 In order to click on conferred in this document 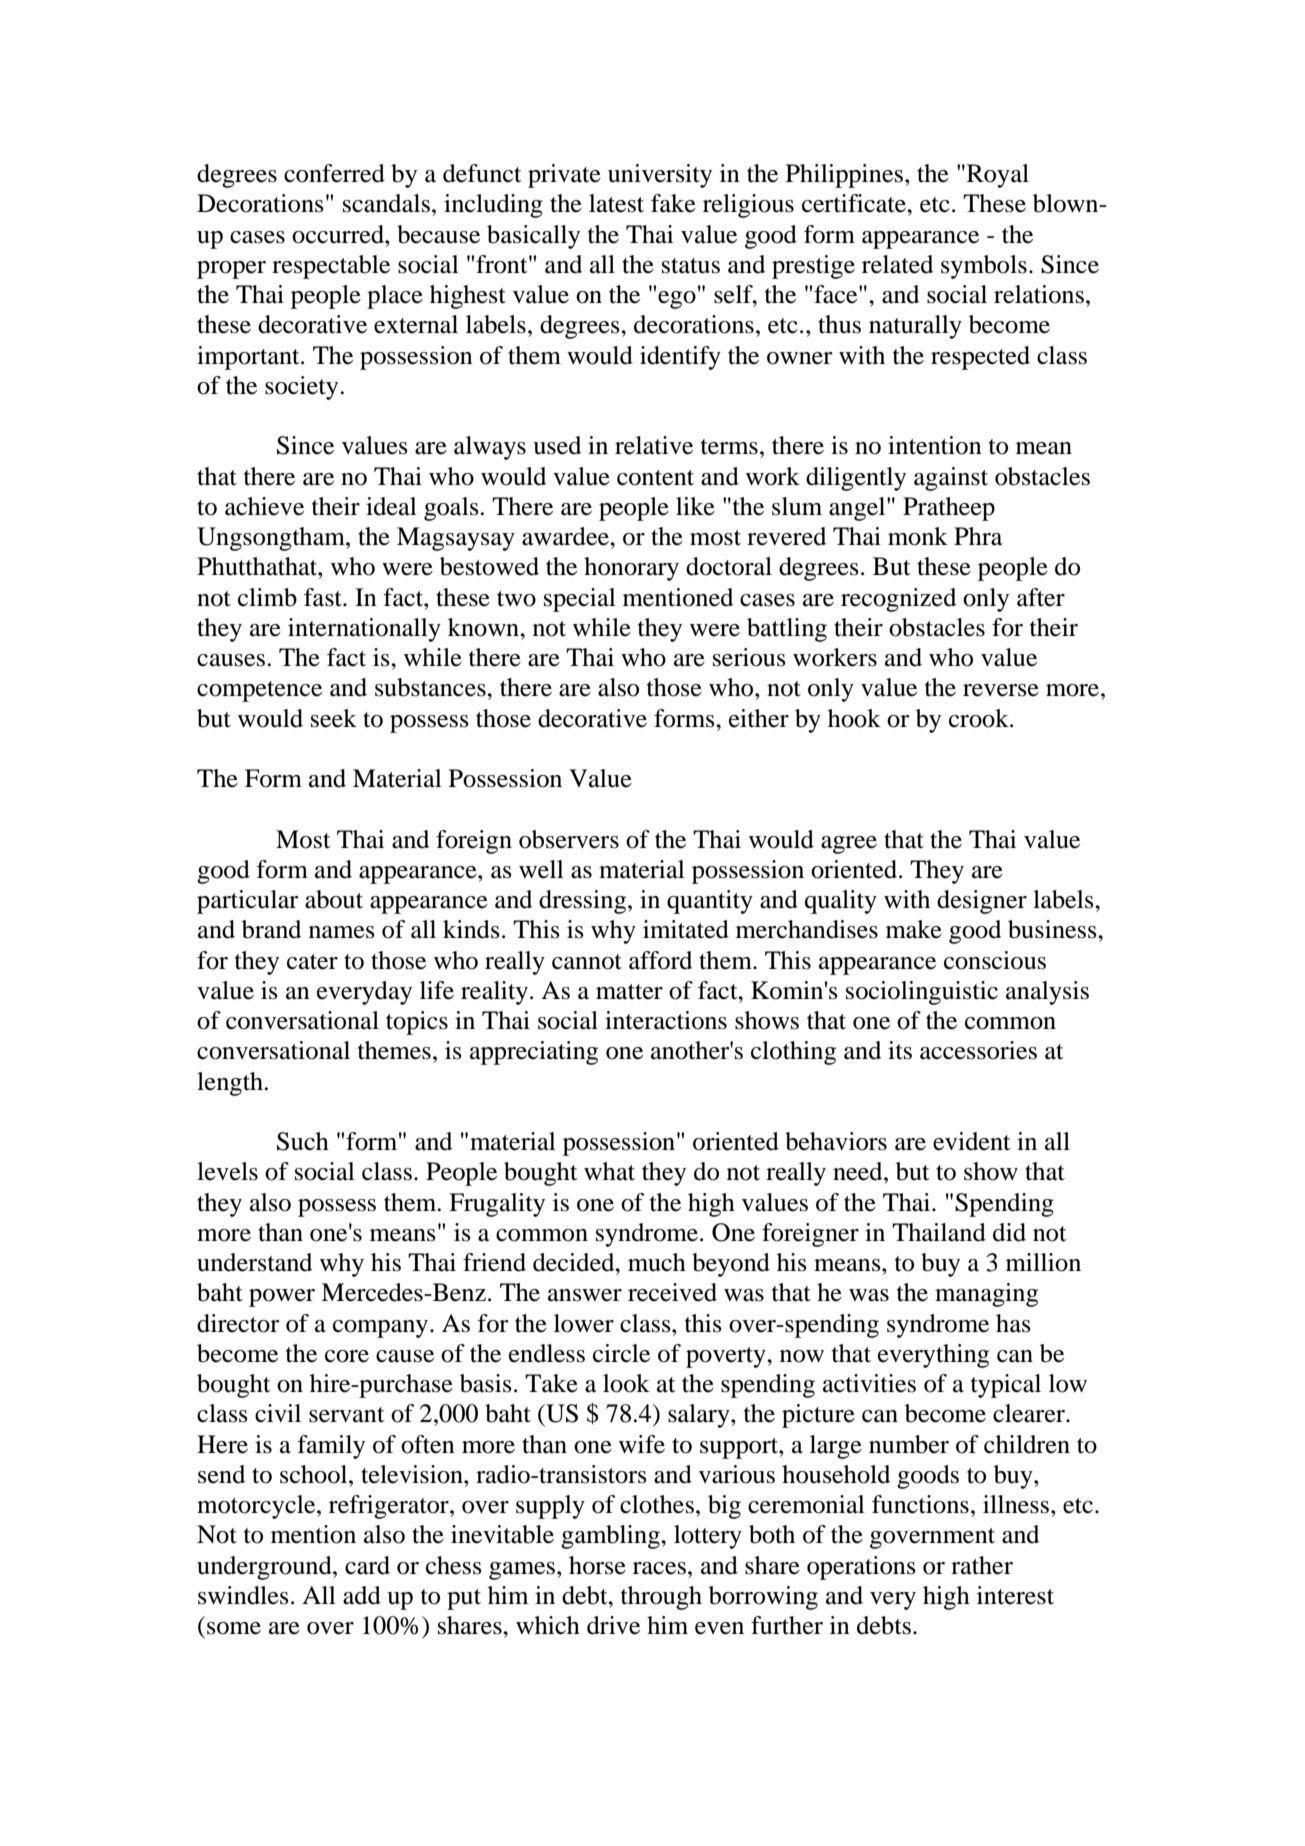, I will do `click(334, 173)`.
